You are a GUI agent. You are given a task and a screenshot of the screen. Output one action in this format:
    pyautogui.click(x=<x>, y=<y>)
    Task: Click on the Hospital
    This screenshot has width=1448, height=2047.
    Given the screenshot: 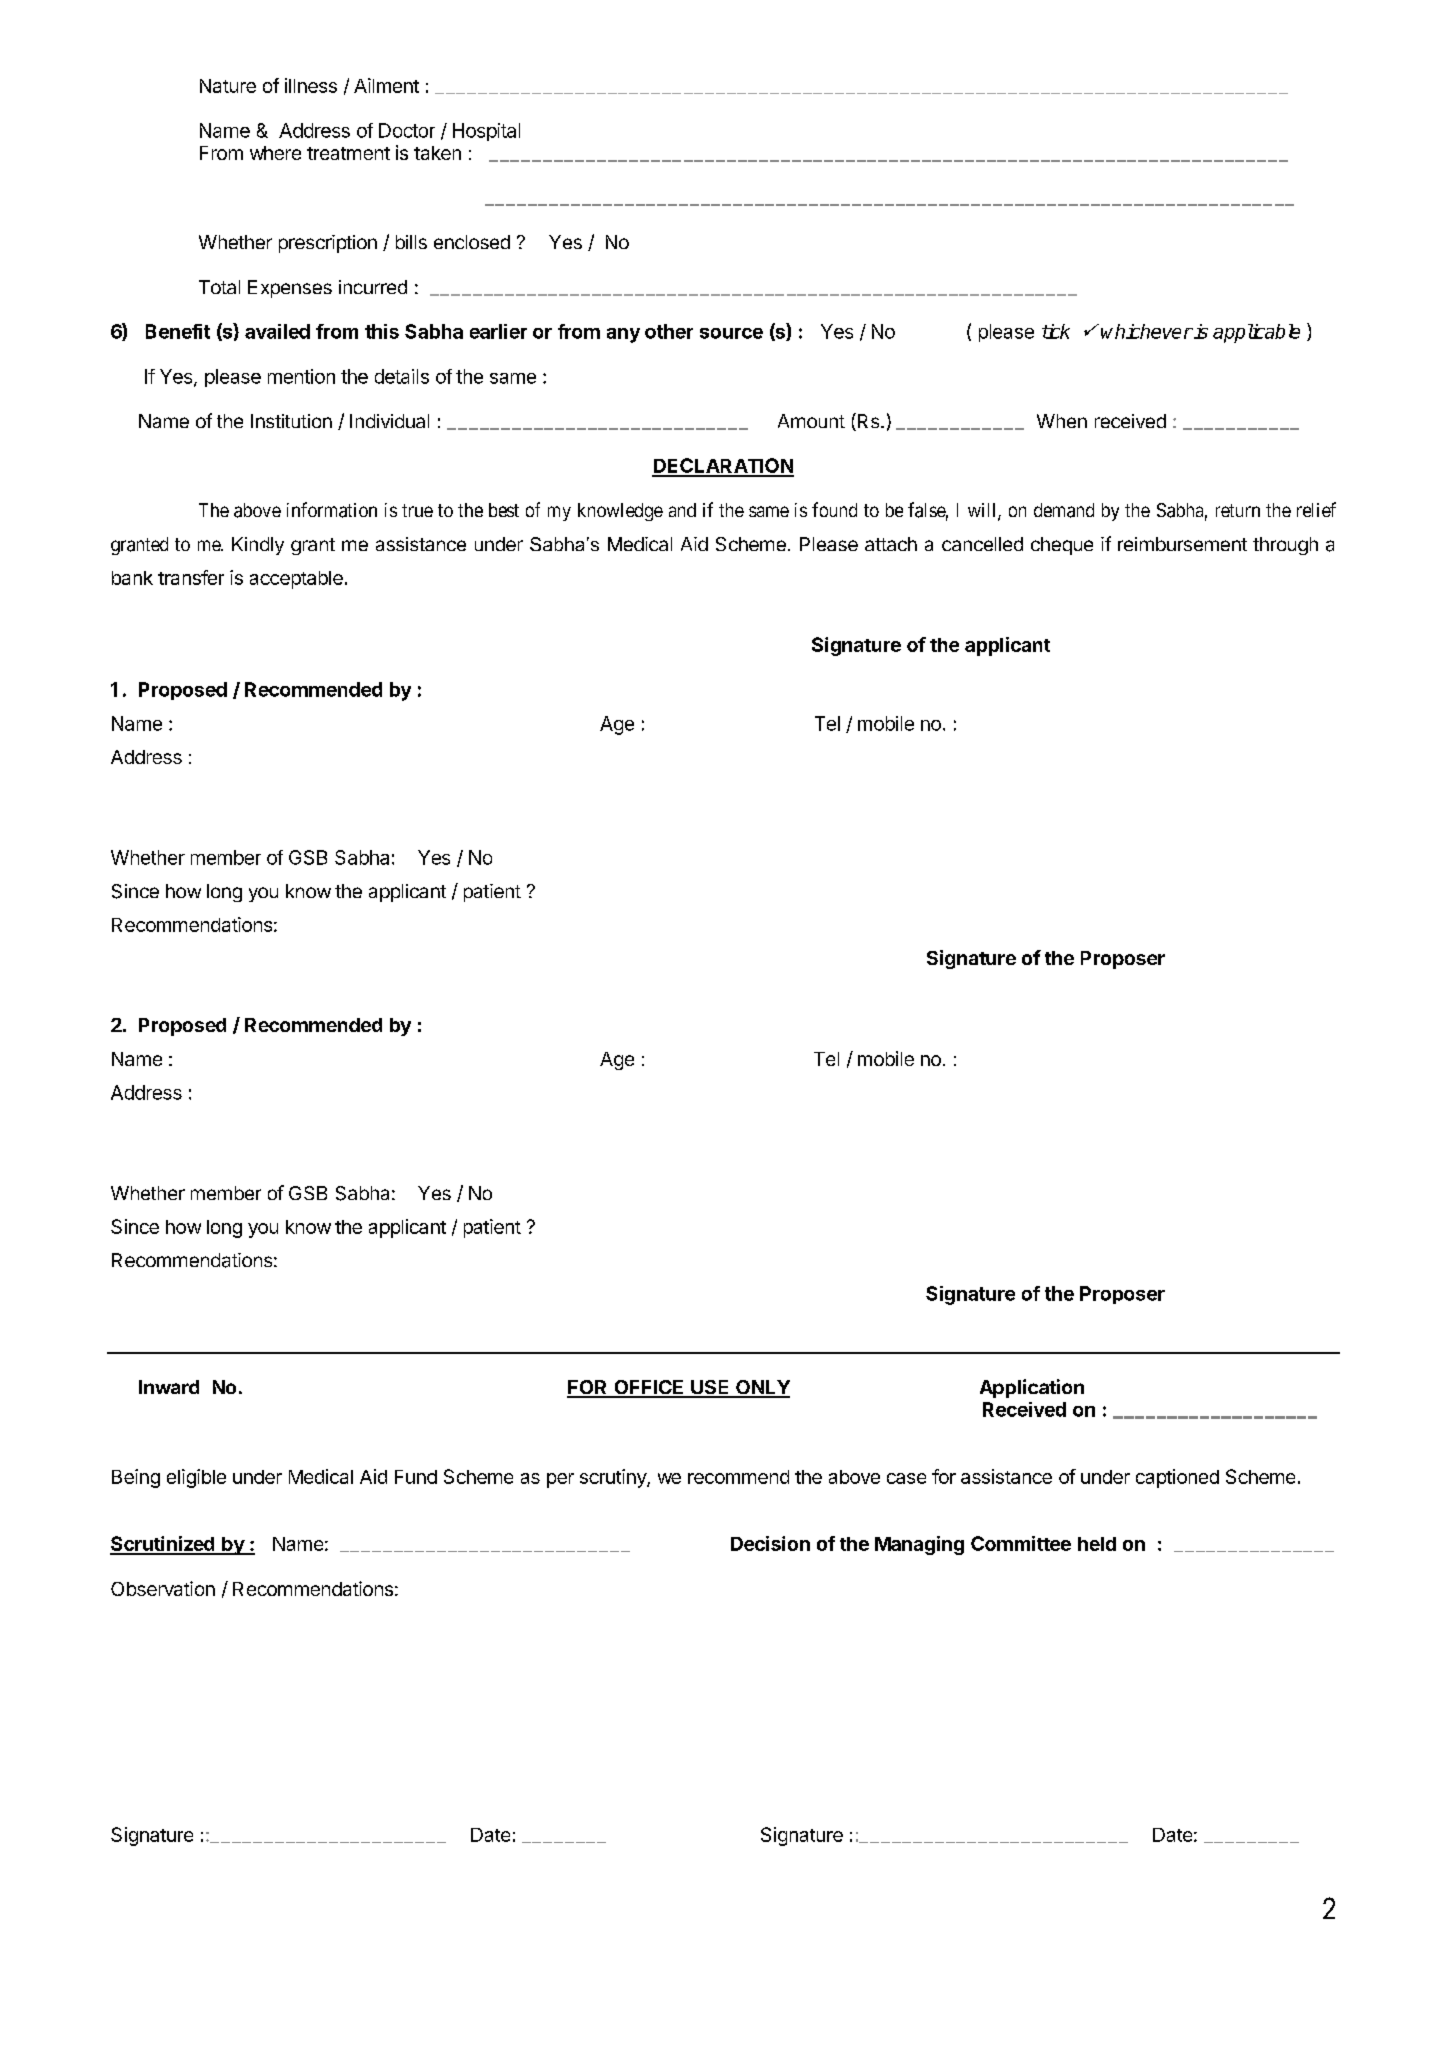 What is the action you would take?
    pyautogui.click(x=486, y=132)
